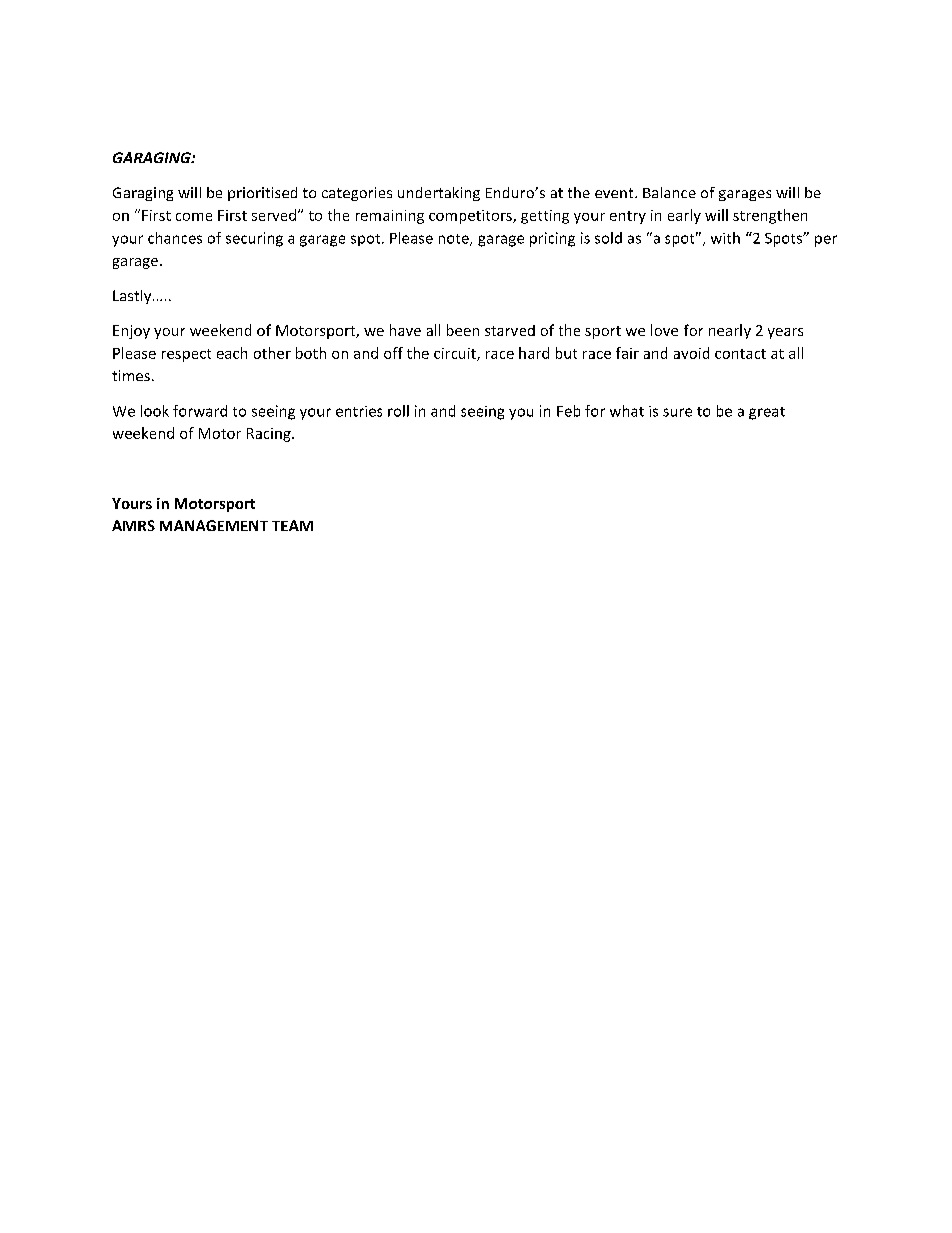 This screenshot has height=1233, width=952. Describe the element at coordinates (398, 411) in the screenshot. I see `roll` at that location.
